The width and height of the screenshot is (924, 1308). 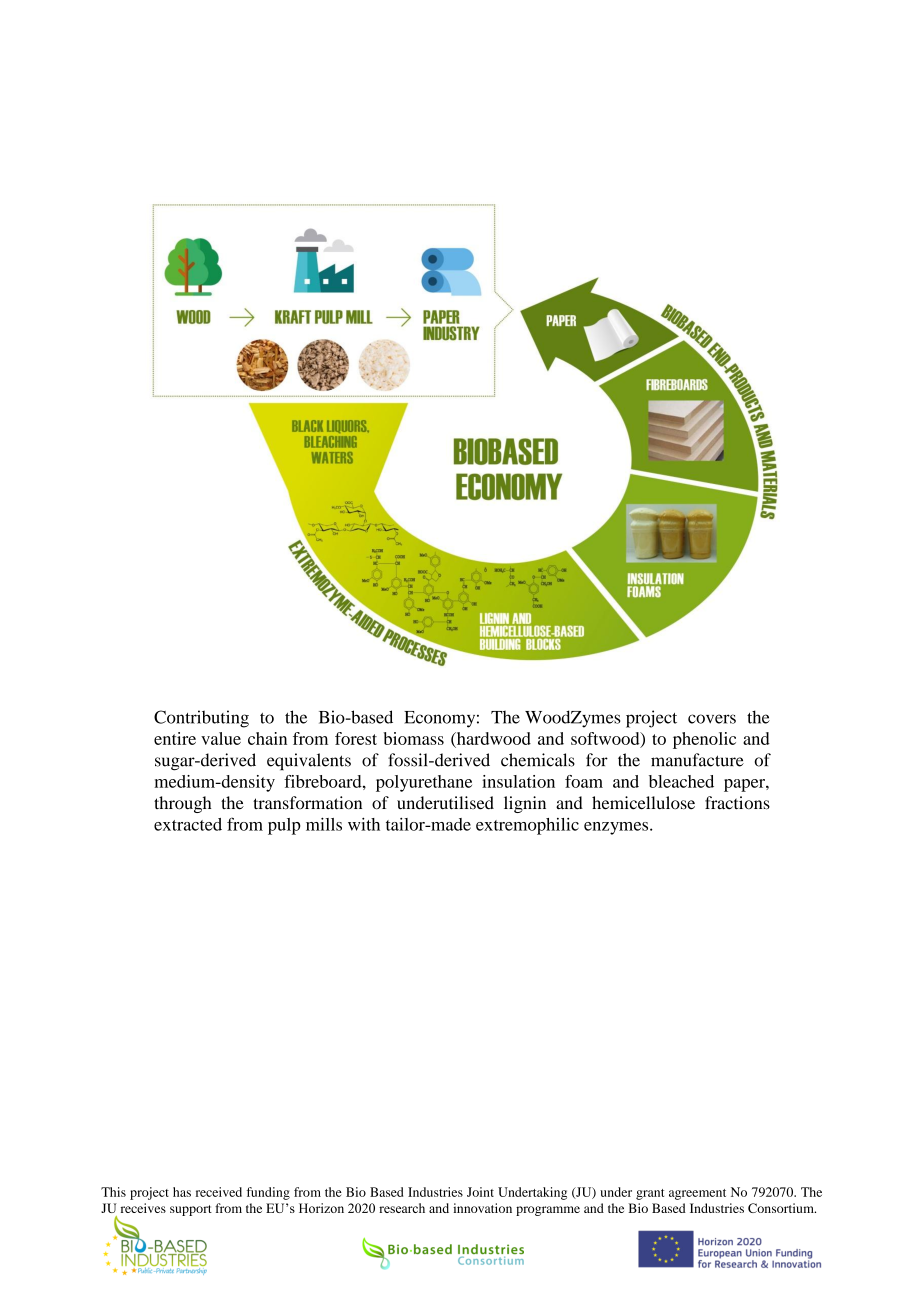 What do you see at coordinates (219, 1192) in the screenshot?
I see `received` at bounding box center [219, 1192].
